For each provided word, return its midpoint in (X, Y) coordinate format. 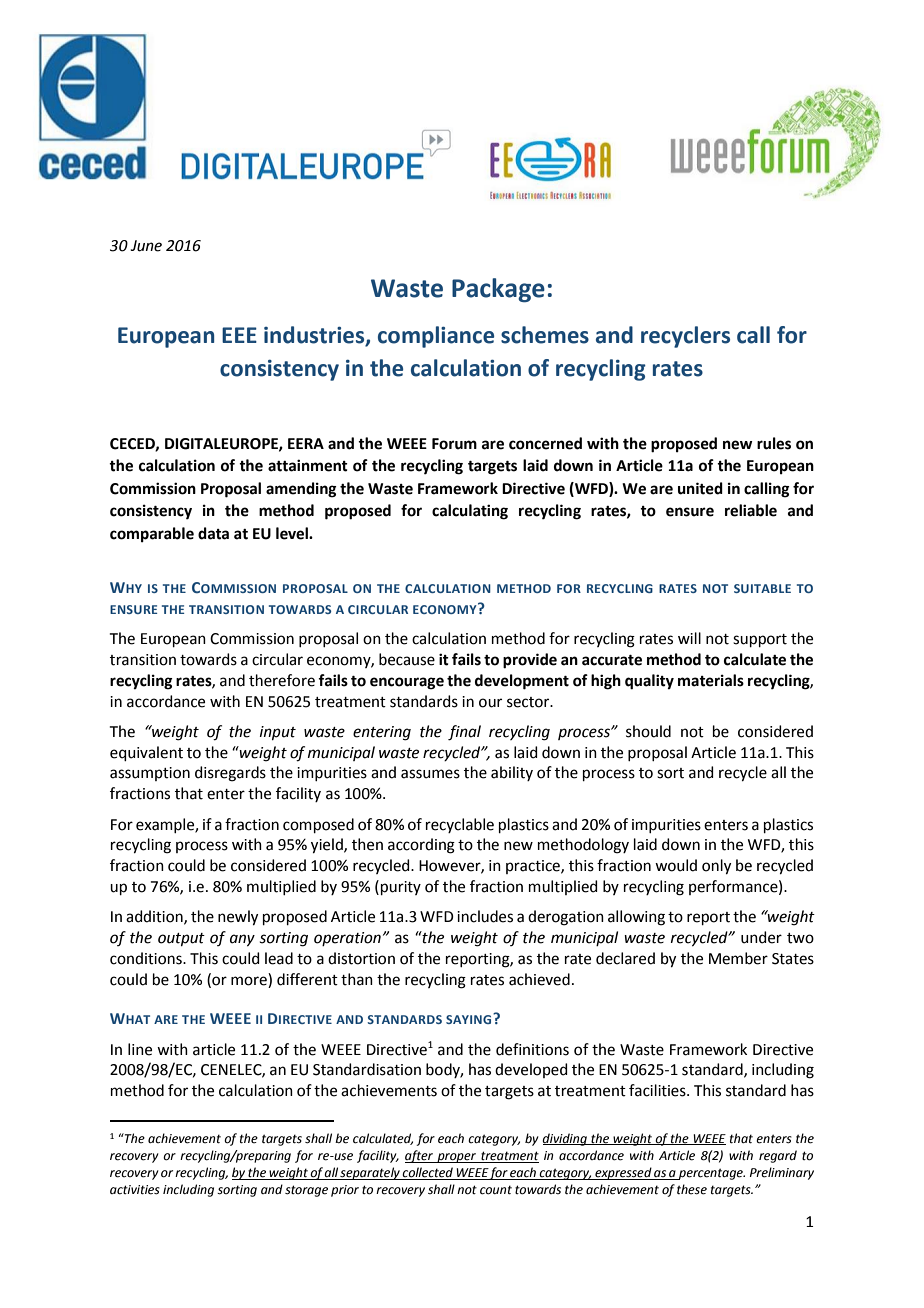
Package (498, 290)
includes (485, 916)
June (146, 246)
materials (711, 680)
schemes (545, 335)
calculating (470, 512)
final (464, 733)
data (213, 533)
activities (135, 1190)
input (278, 733)
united (700, 488)
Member (738, 958)
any (242, 940)
